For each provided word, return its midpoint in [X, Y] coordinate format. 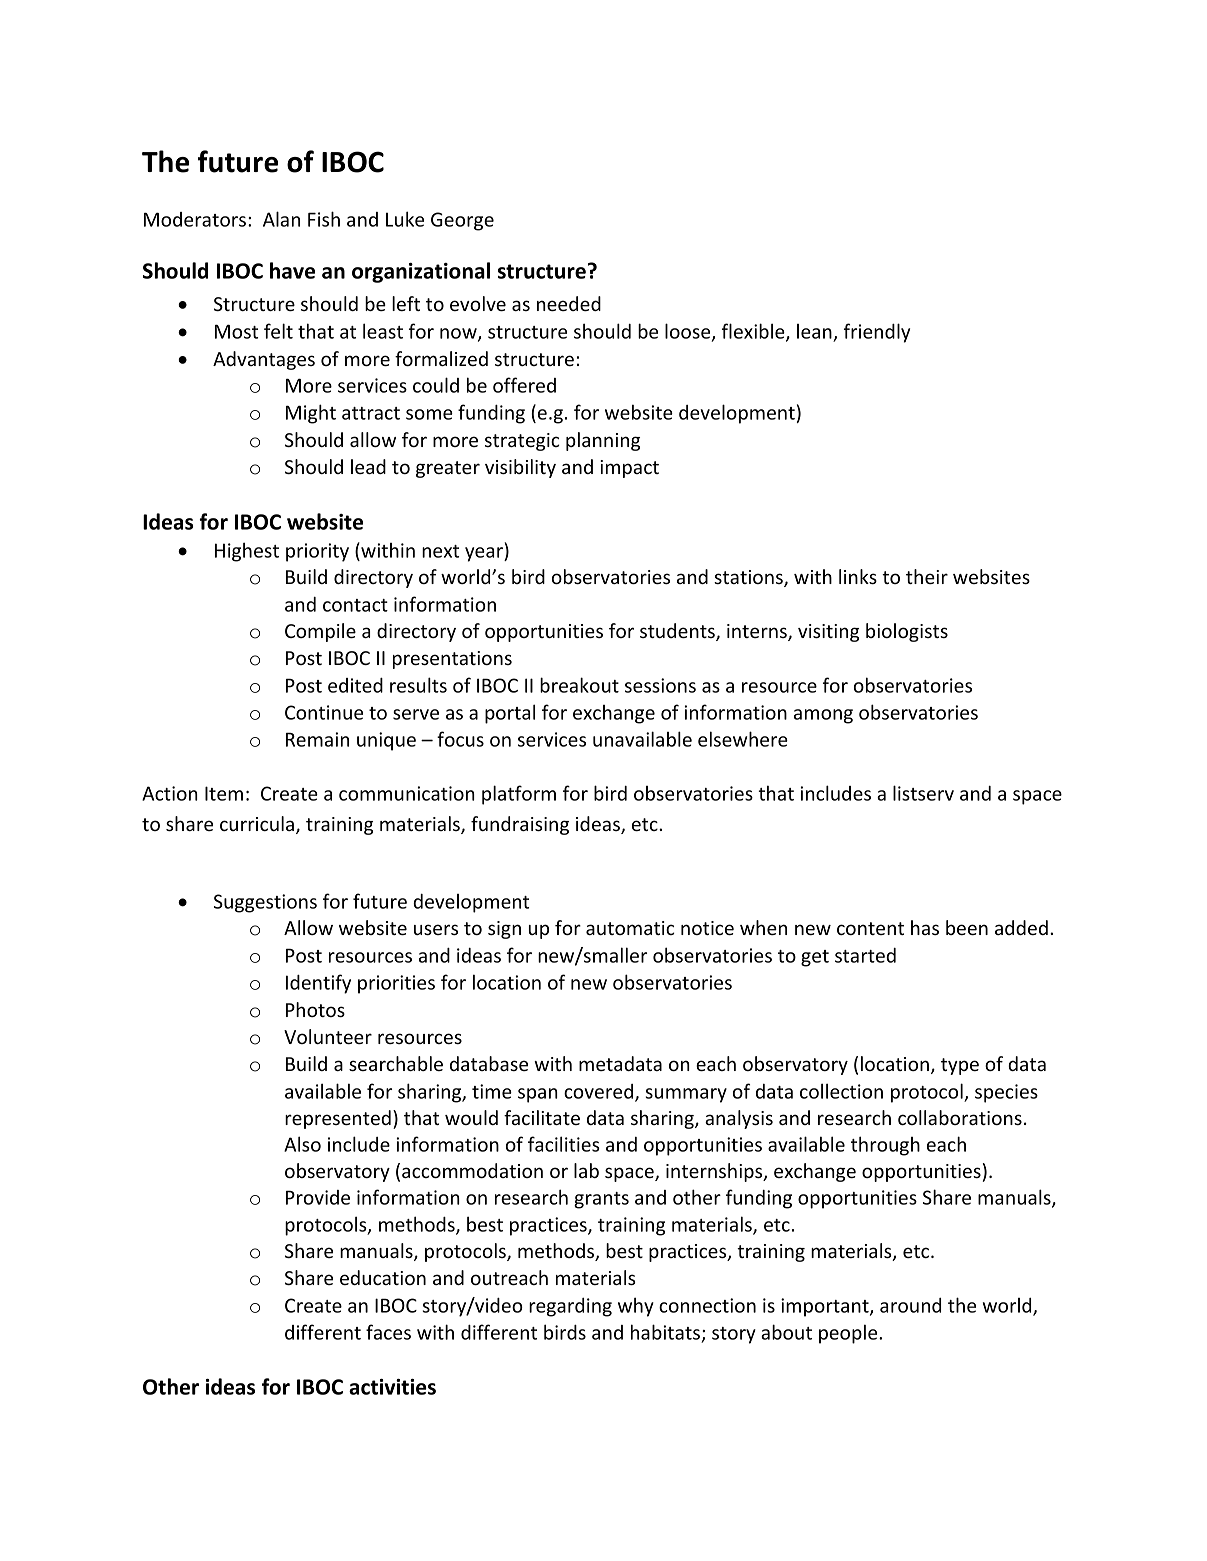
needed [569, 303]
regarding [570, 1307]
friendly [877, 333]
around [910, 1305]
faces [388, 1332]
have [292, 270]
